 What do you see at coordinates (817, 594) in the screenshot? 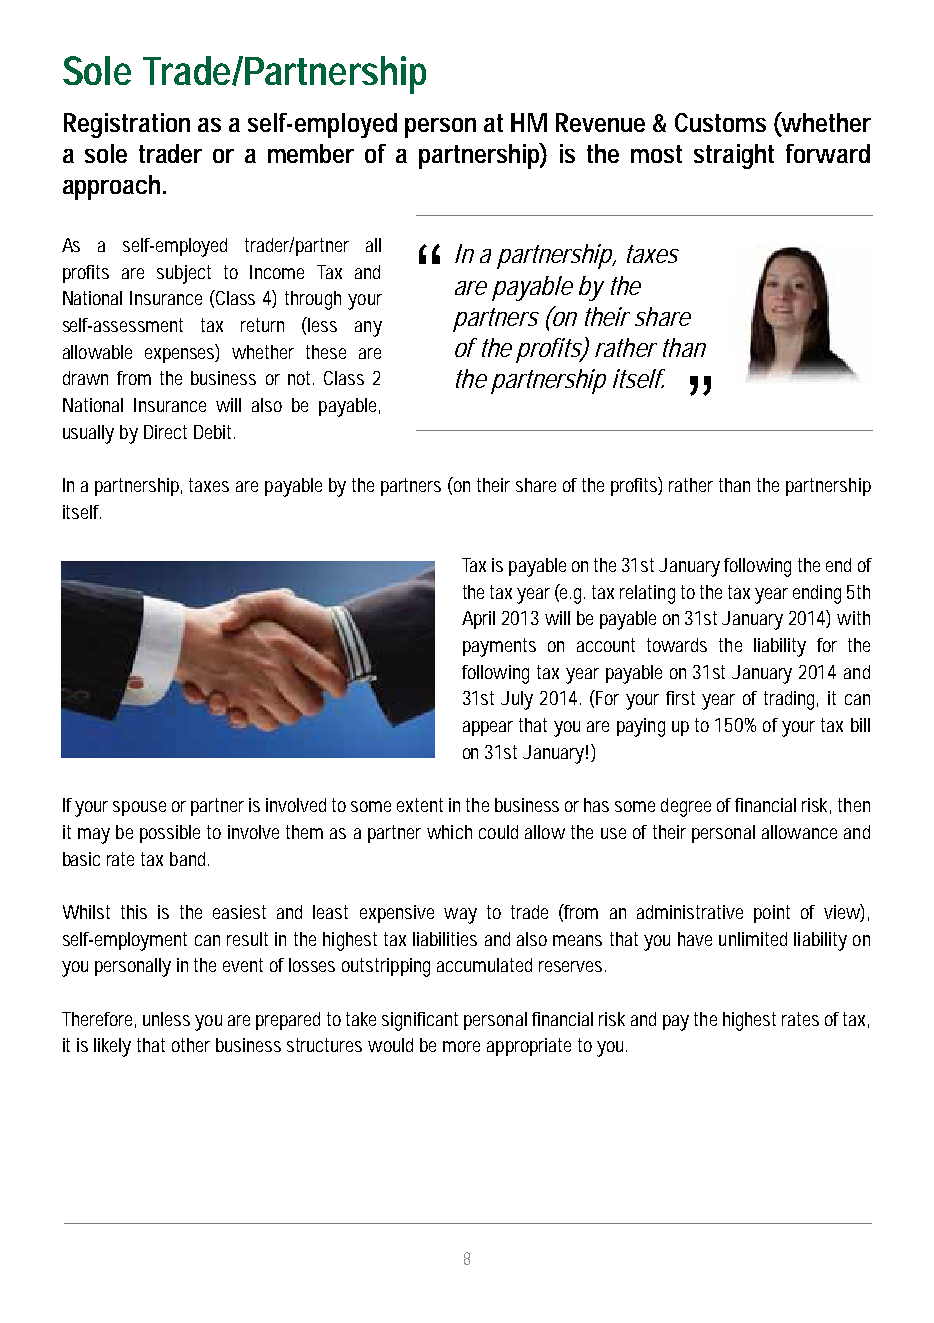
I see `ending` at bounding box center [817, 594].
